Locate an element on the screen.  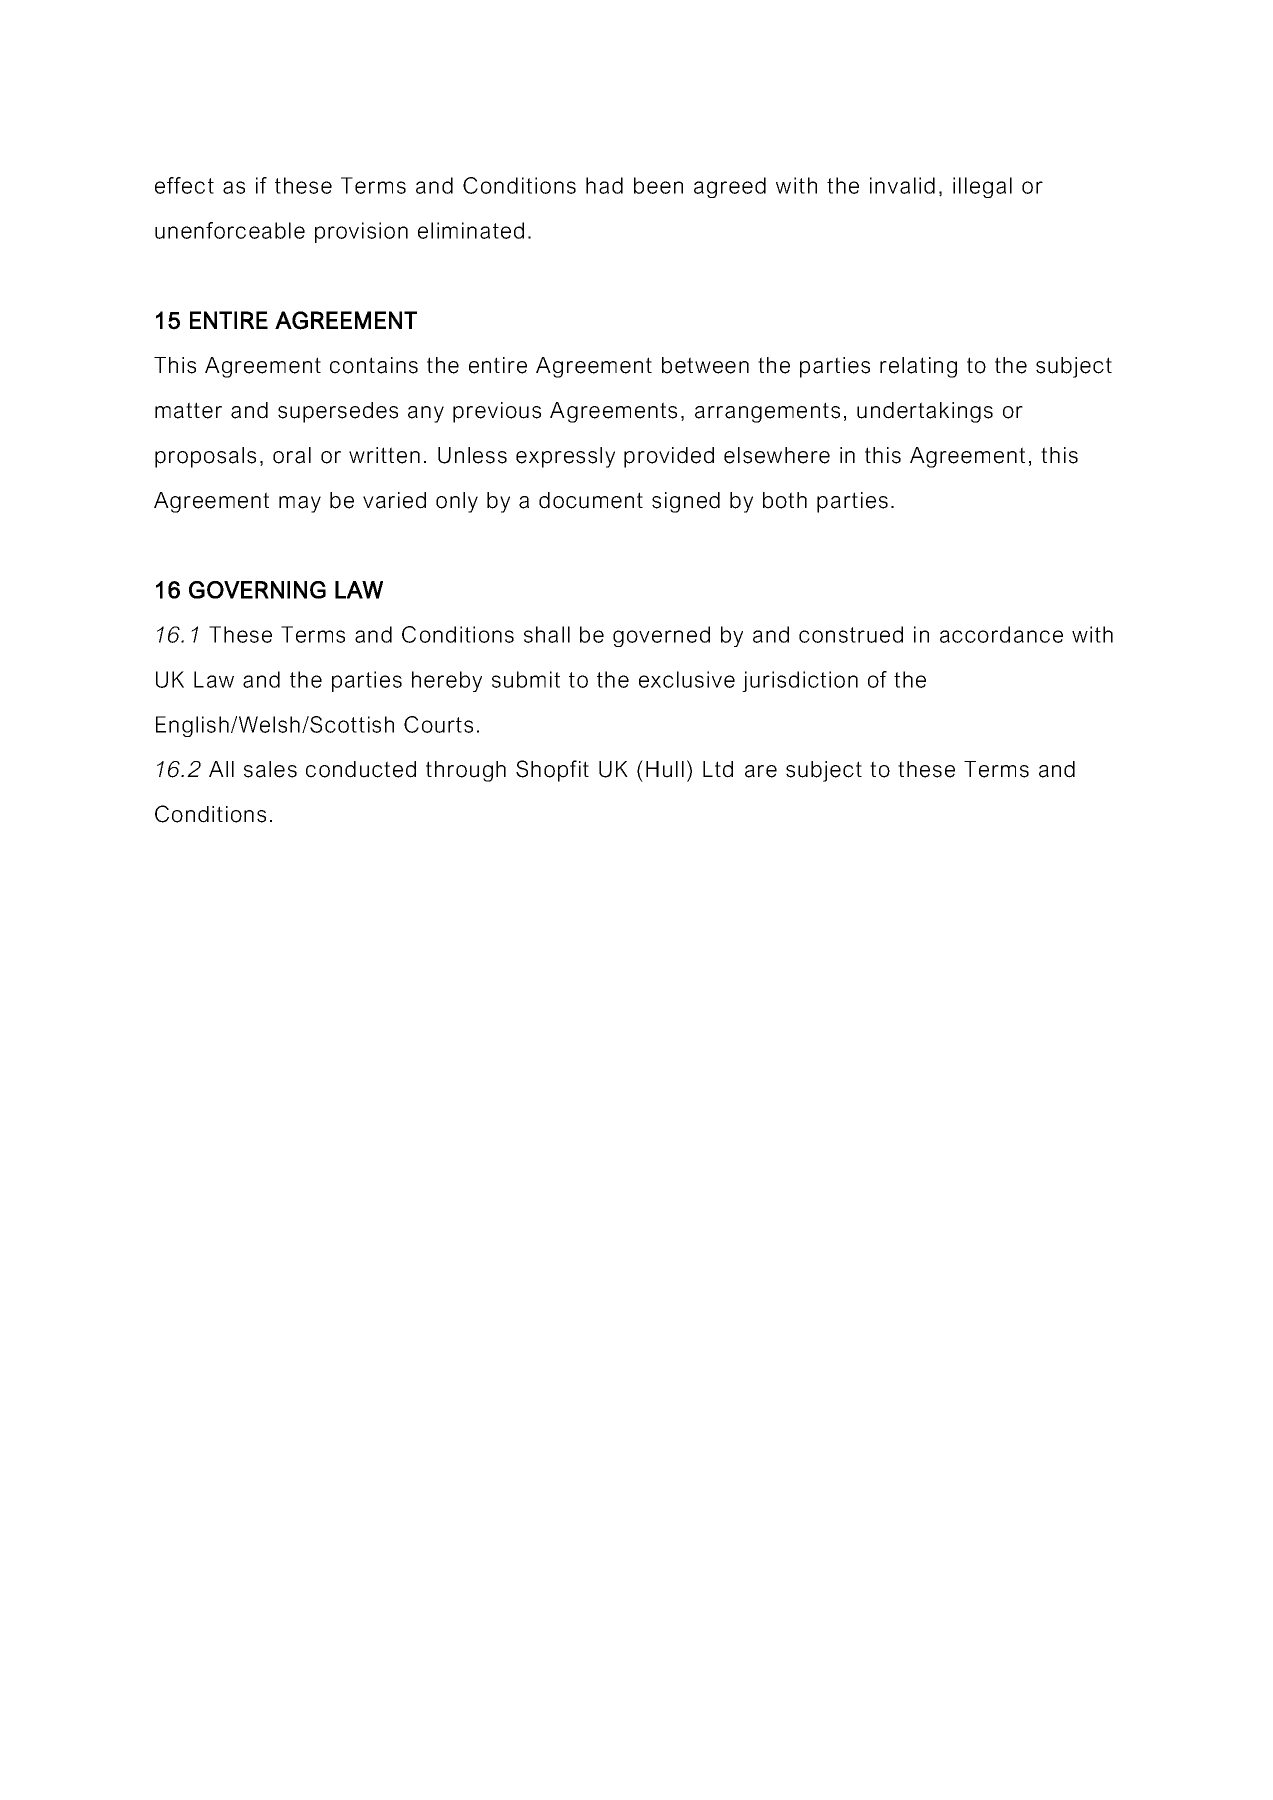
Hull is located at coordinates (665, 769).
